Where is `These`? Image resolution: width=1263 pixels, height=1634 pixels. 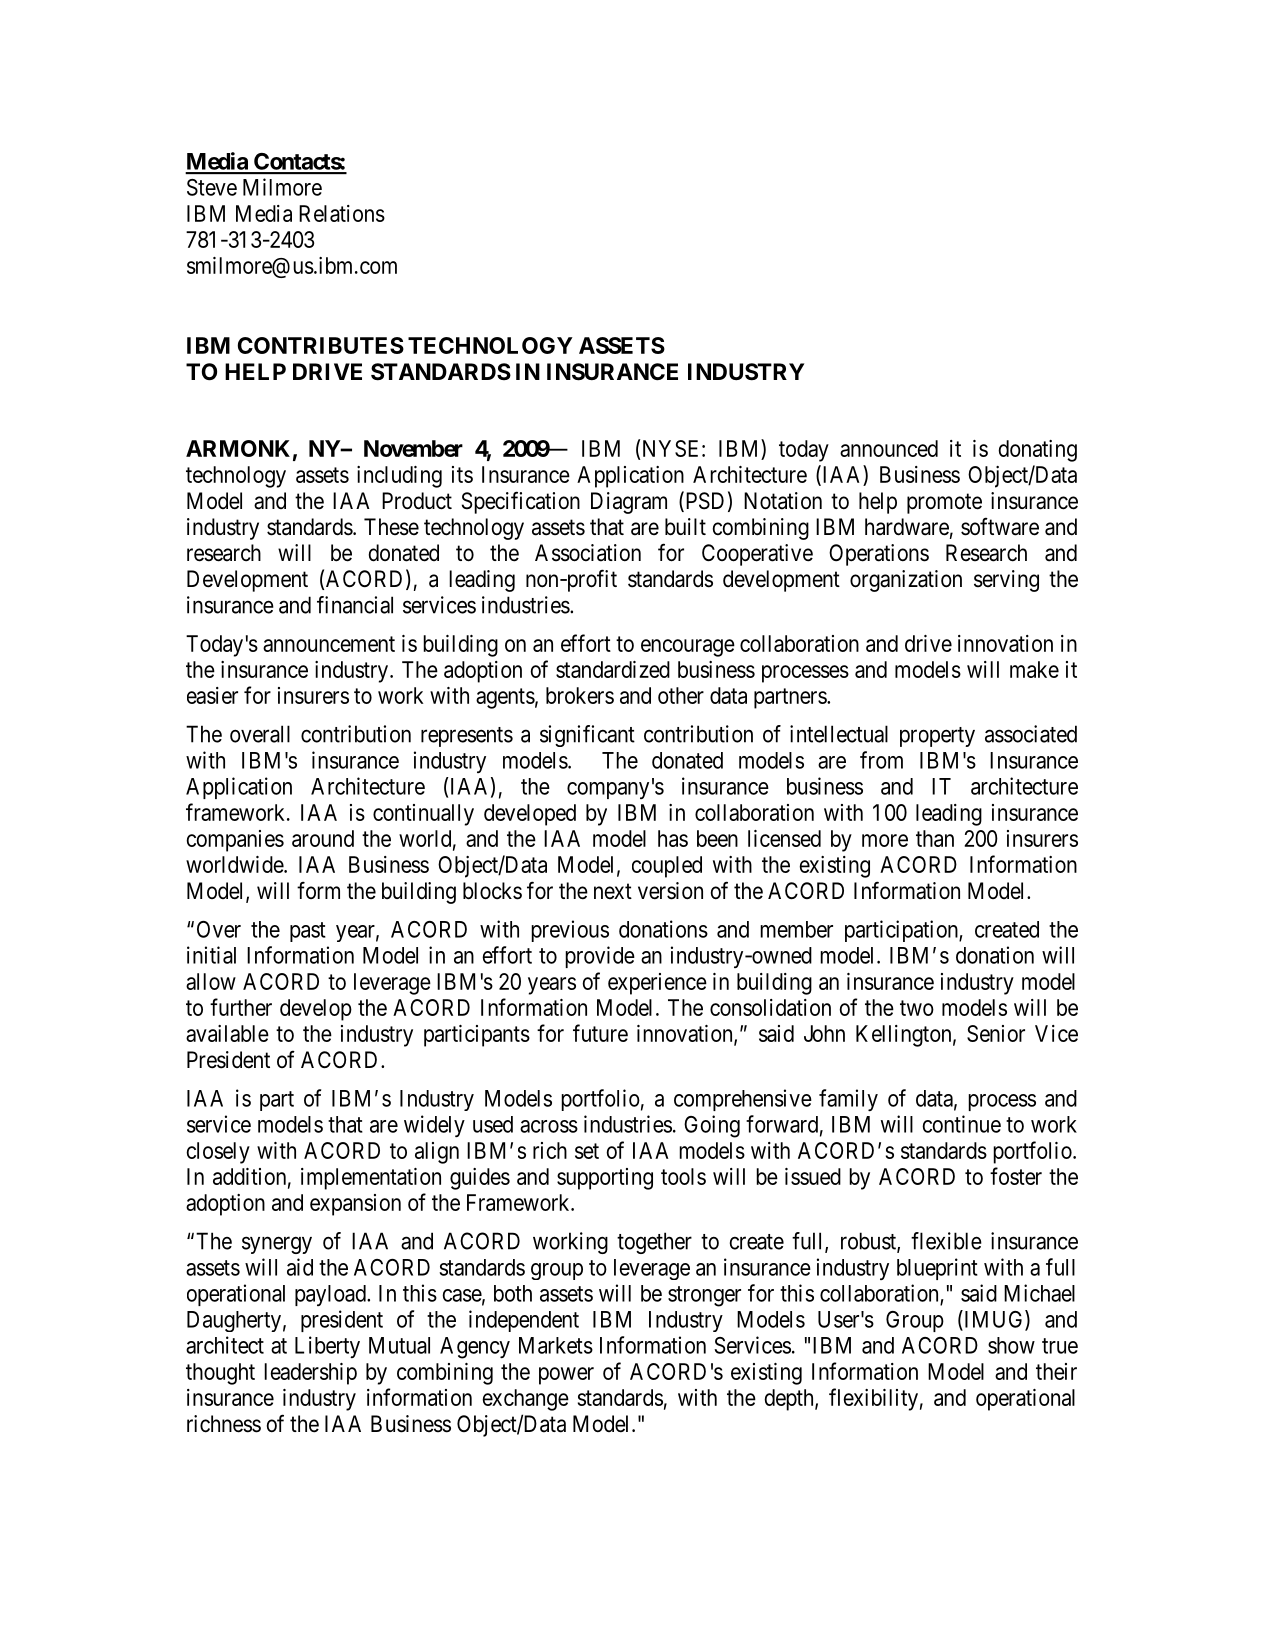
These is located at coordinates (391, 527).
